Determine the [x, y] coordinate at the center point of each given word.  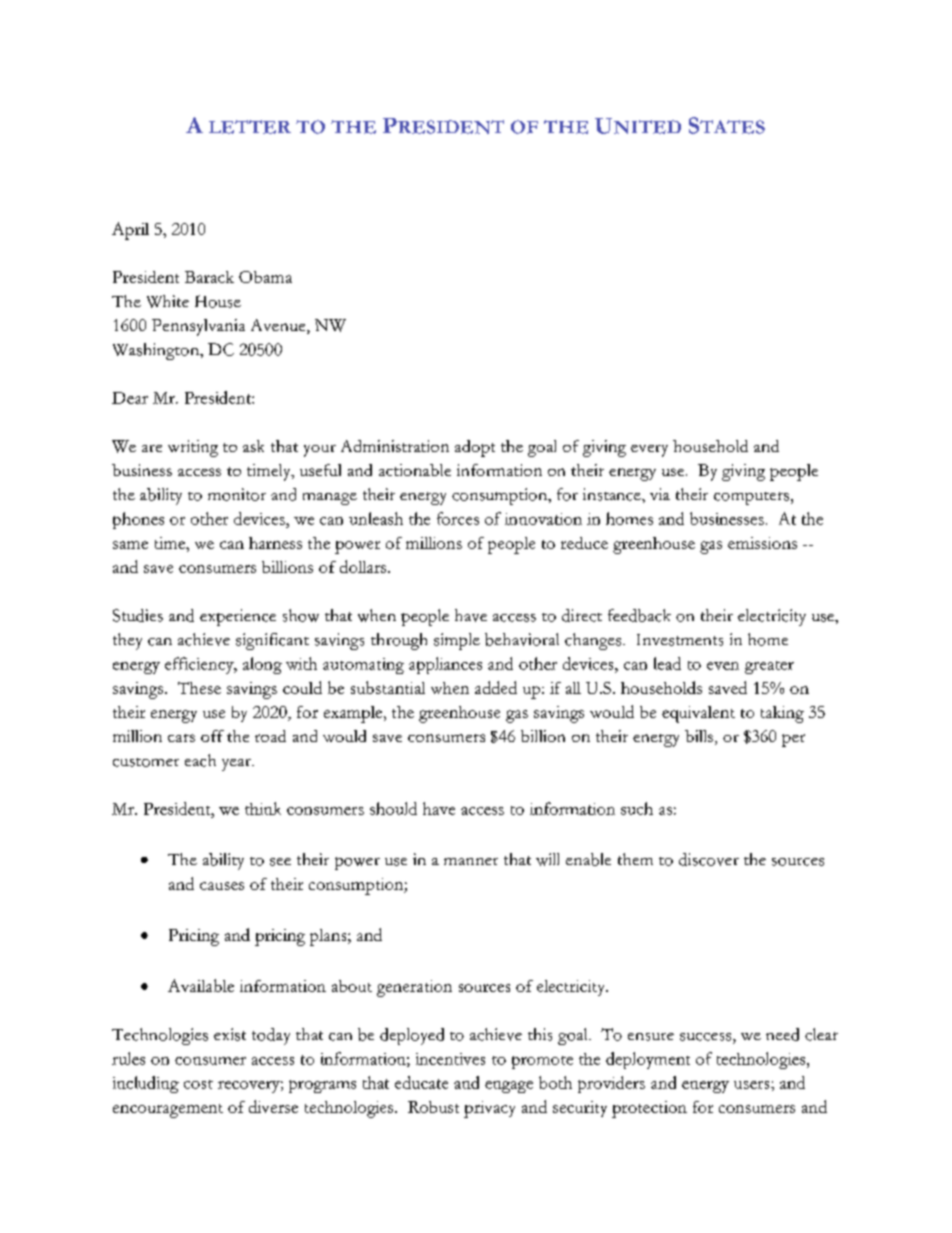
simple [457, 641]
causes [222, 886]
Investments [680, 640]
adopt [475, 448]
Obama [265, 277]
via [660, 494]
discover [709, 859]
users [753, 1085]
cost [198, 1084]
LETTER [250, 127]
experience [238, 617]
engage [509, 1087]
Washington [157, 351]
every [649, 451]
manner [471, 861]
